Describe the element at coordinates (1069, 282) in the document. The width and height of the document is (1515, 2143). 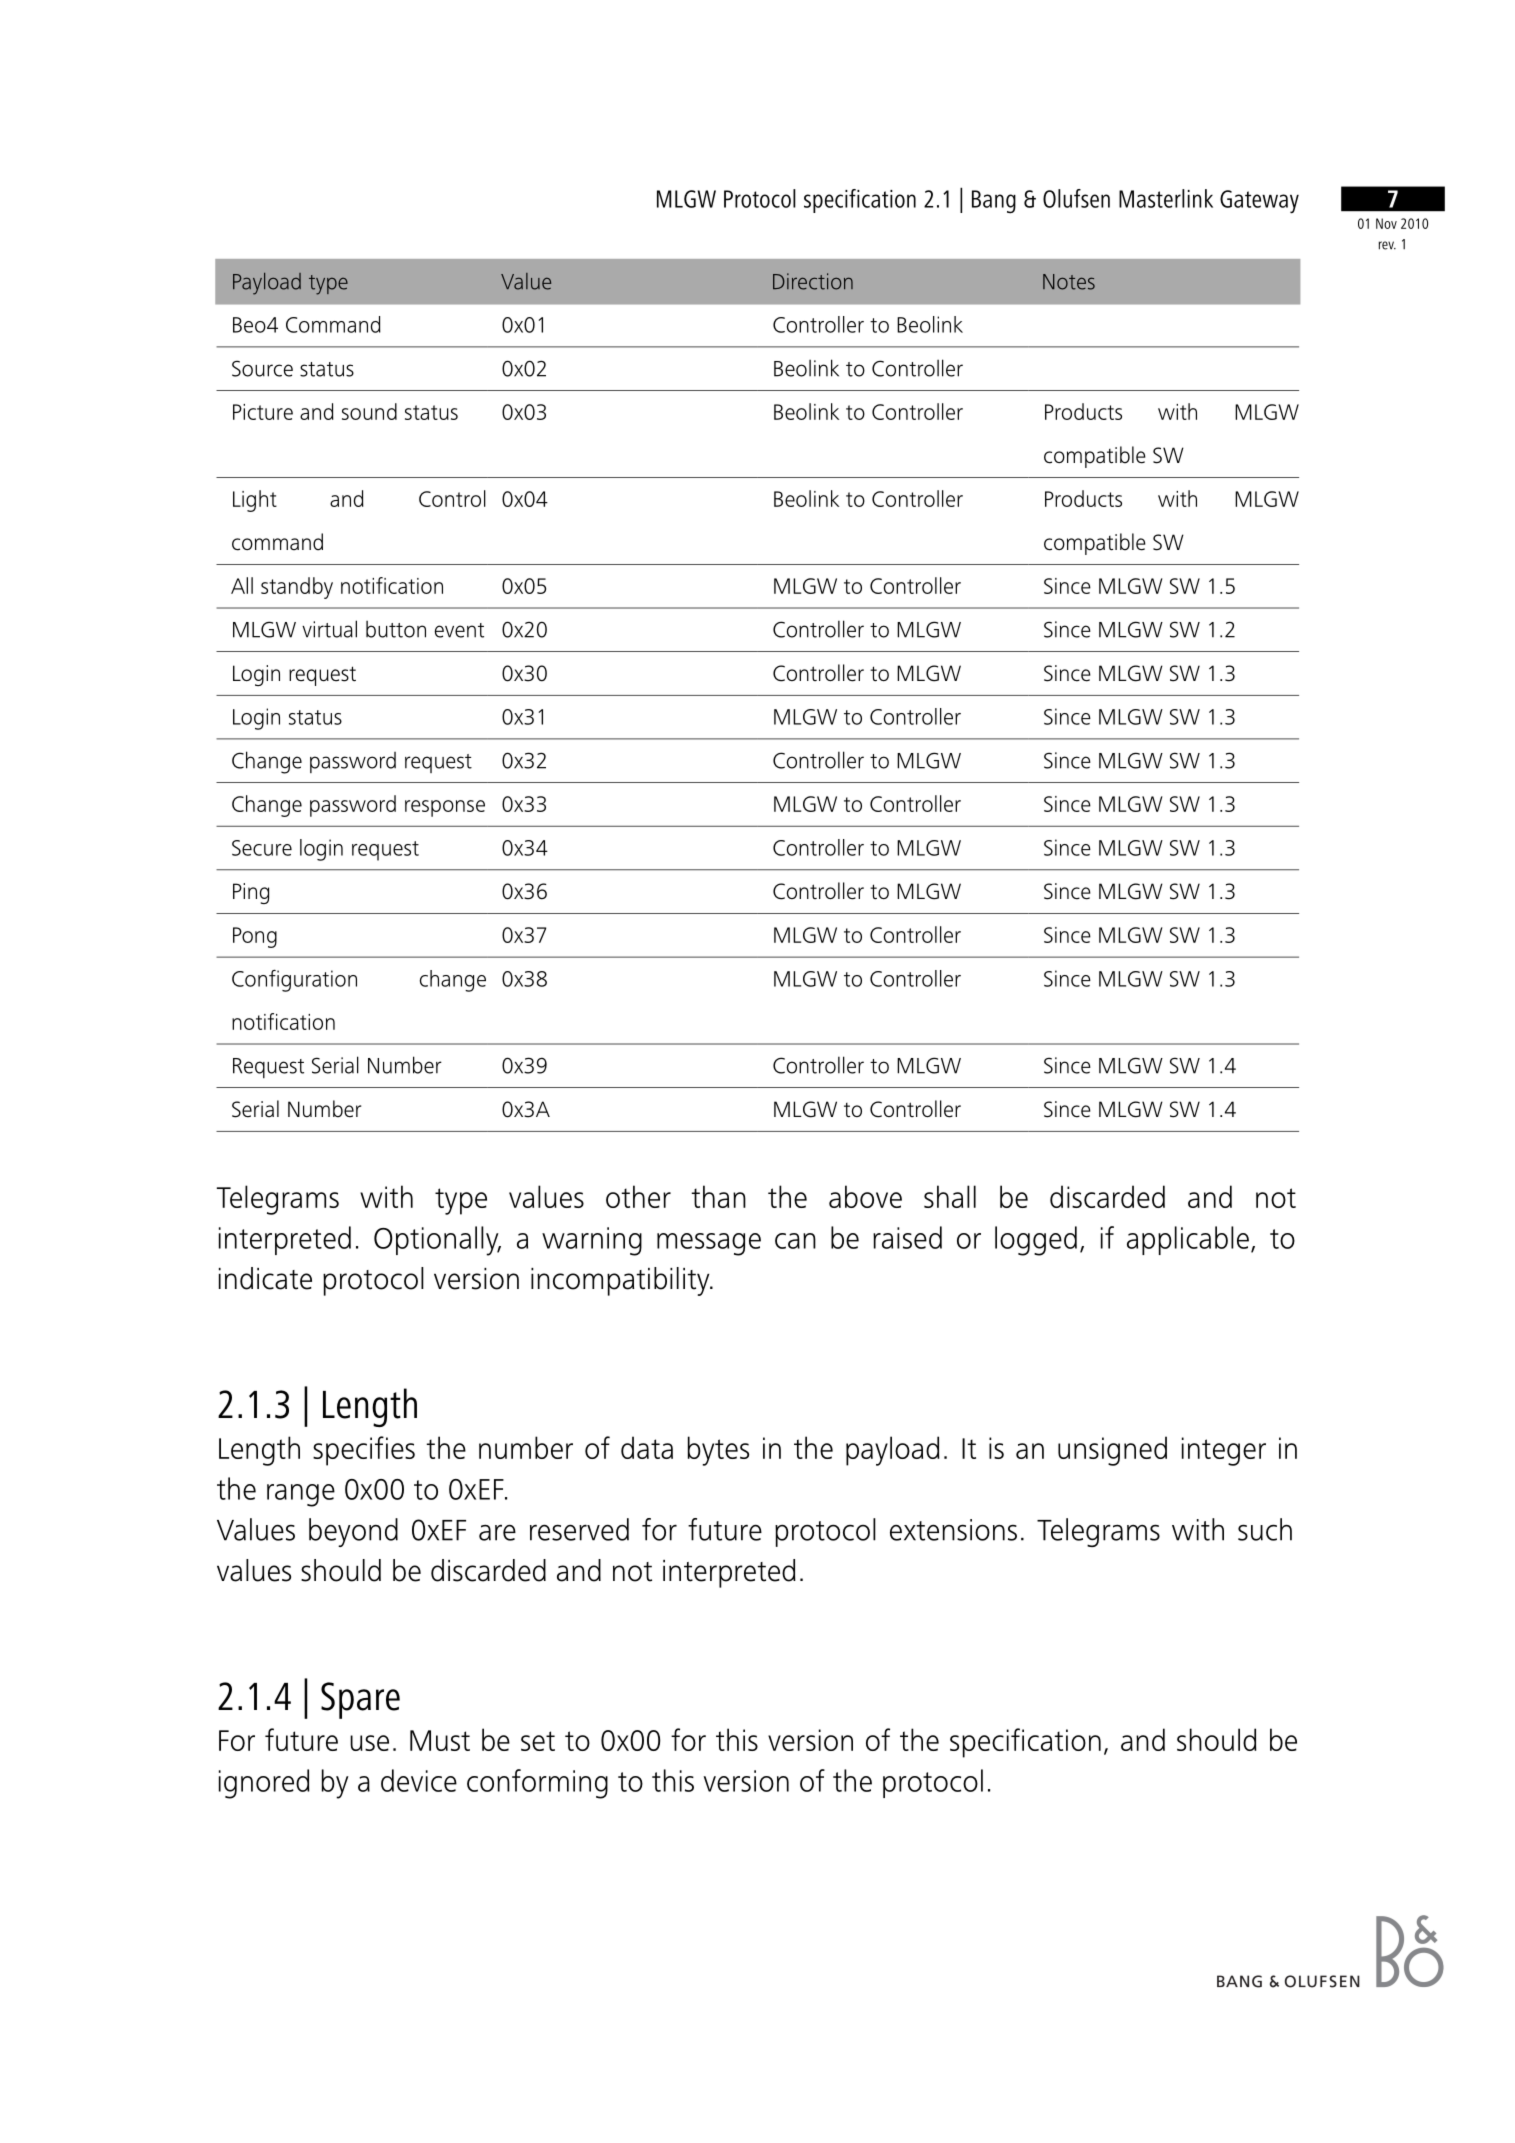
I see `Notes` at that location.
